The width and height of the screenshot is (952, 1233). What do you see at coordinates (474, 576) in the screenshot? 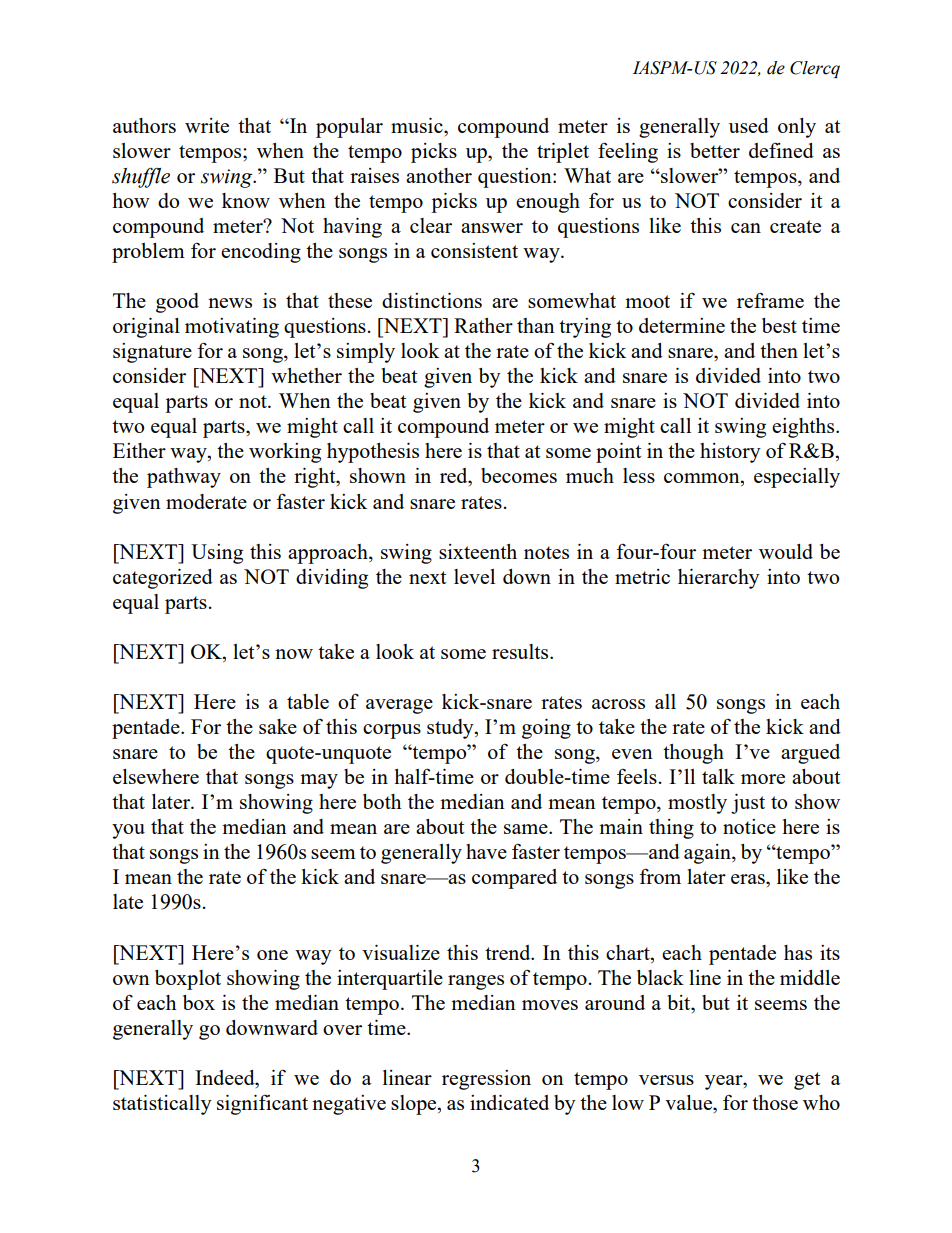
I see `level` at bounding box center [474, 576].
